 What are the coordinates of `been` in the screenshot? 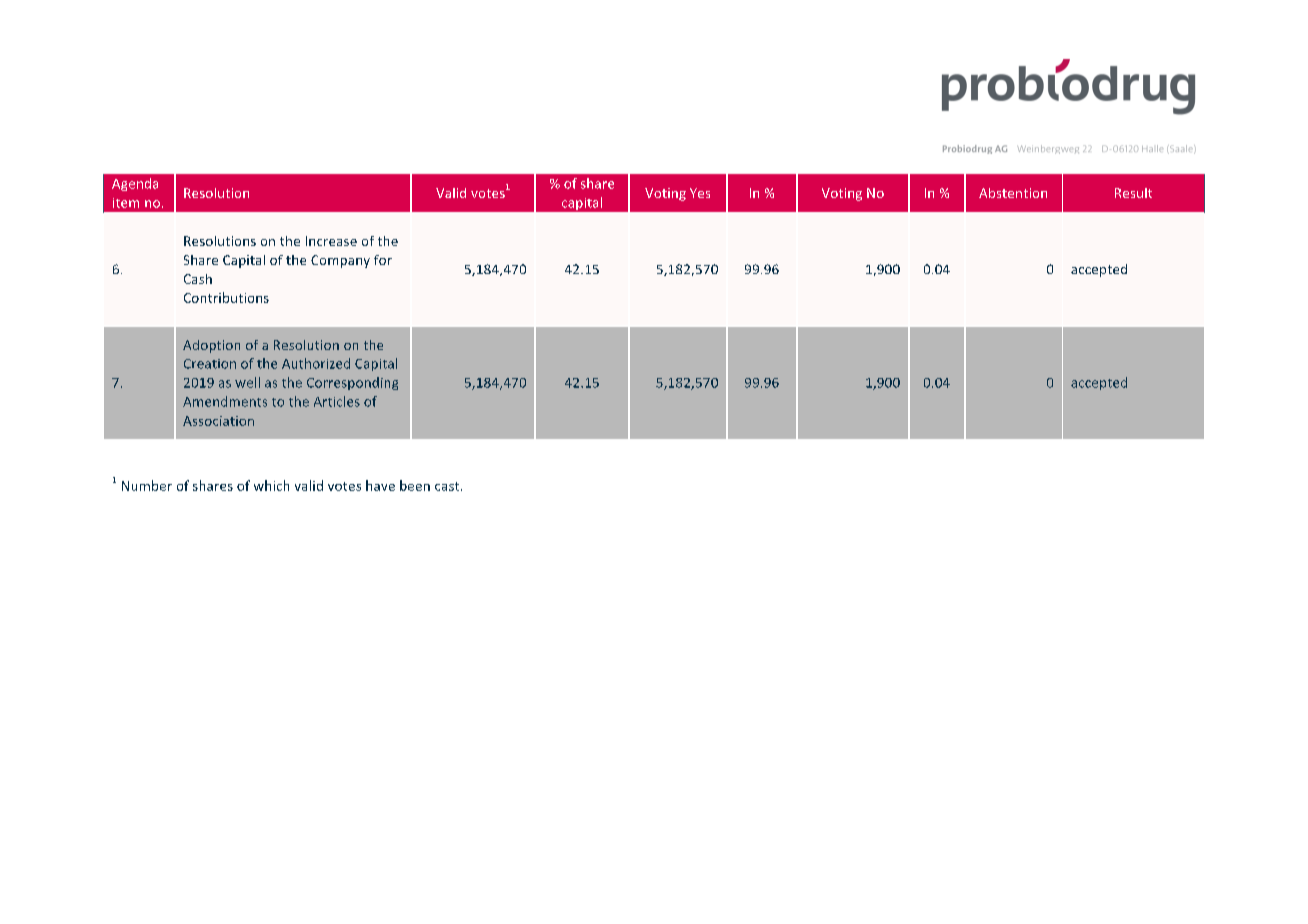 It's located at (415, 485).
